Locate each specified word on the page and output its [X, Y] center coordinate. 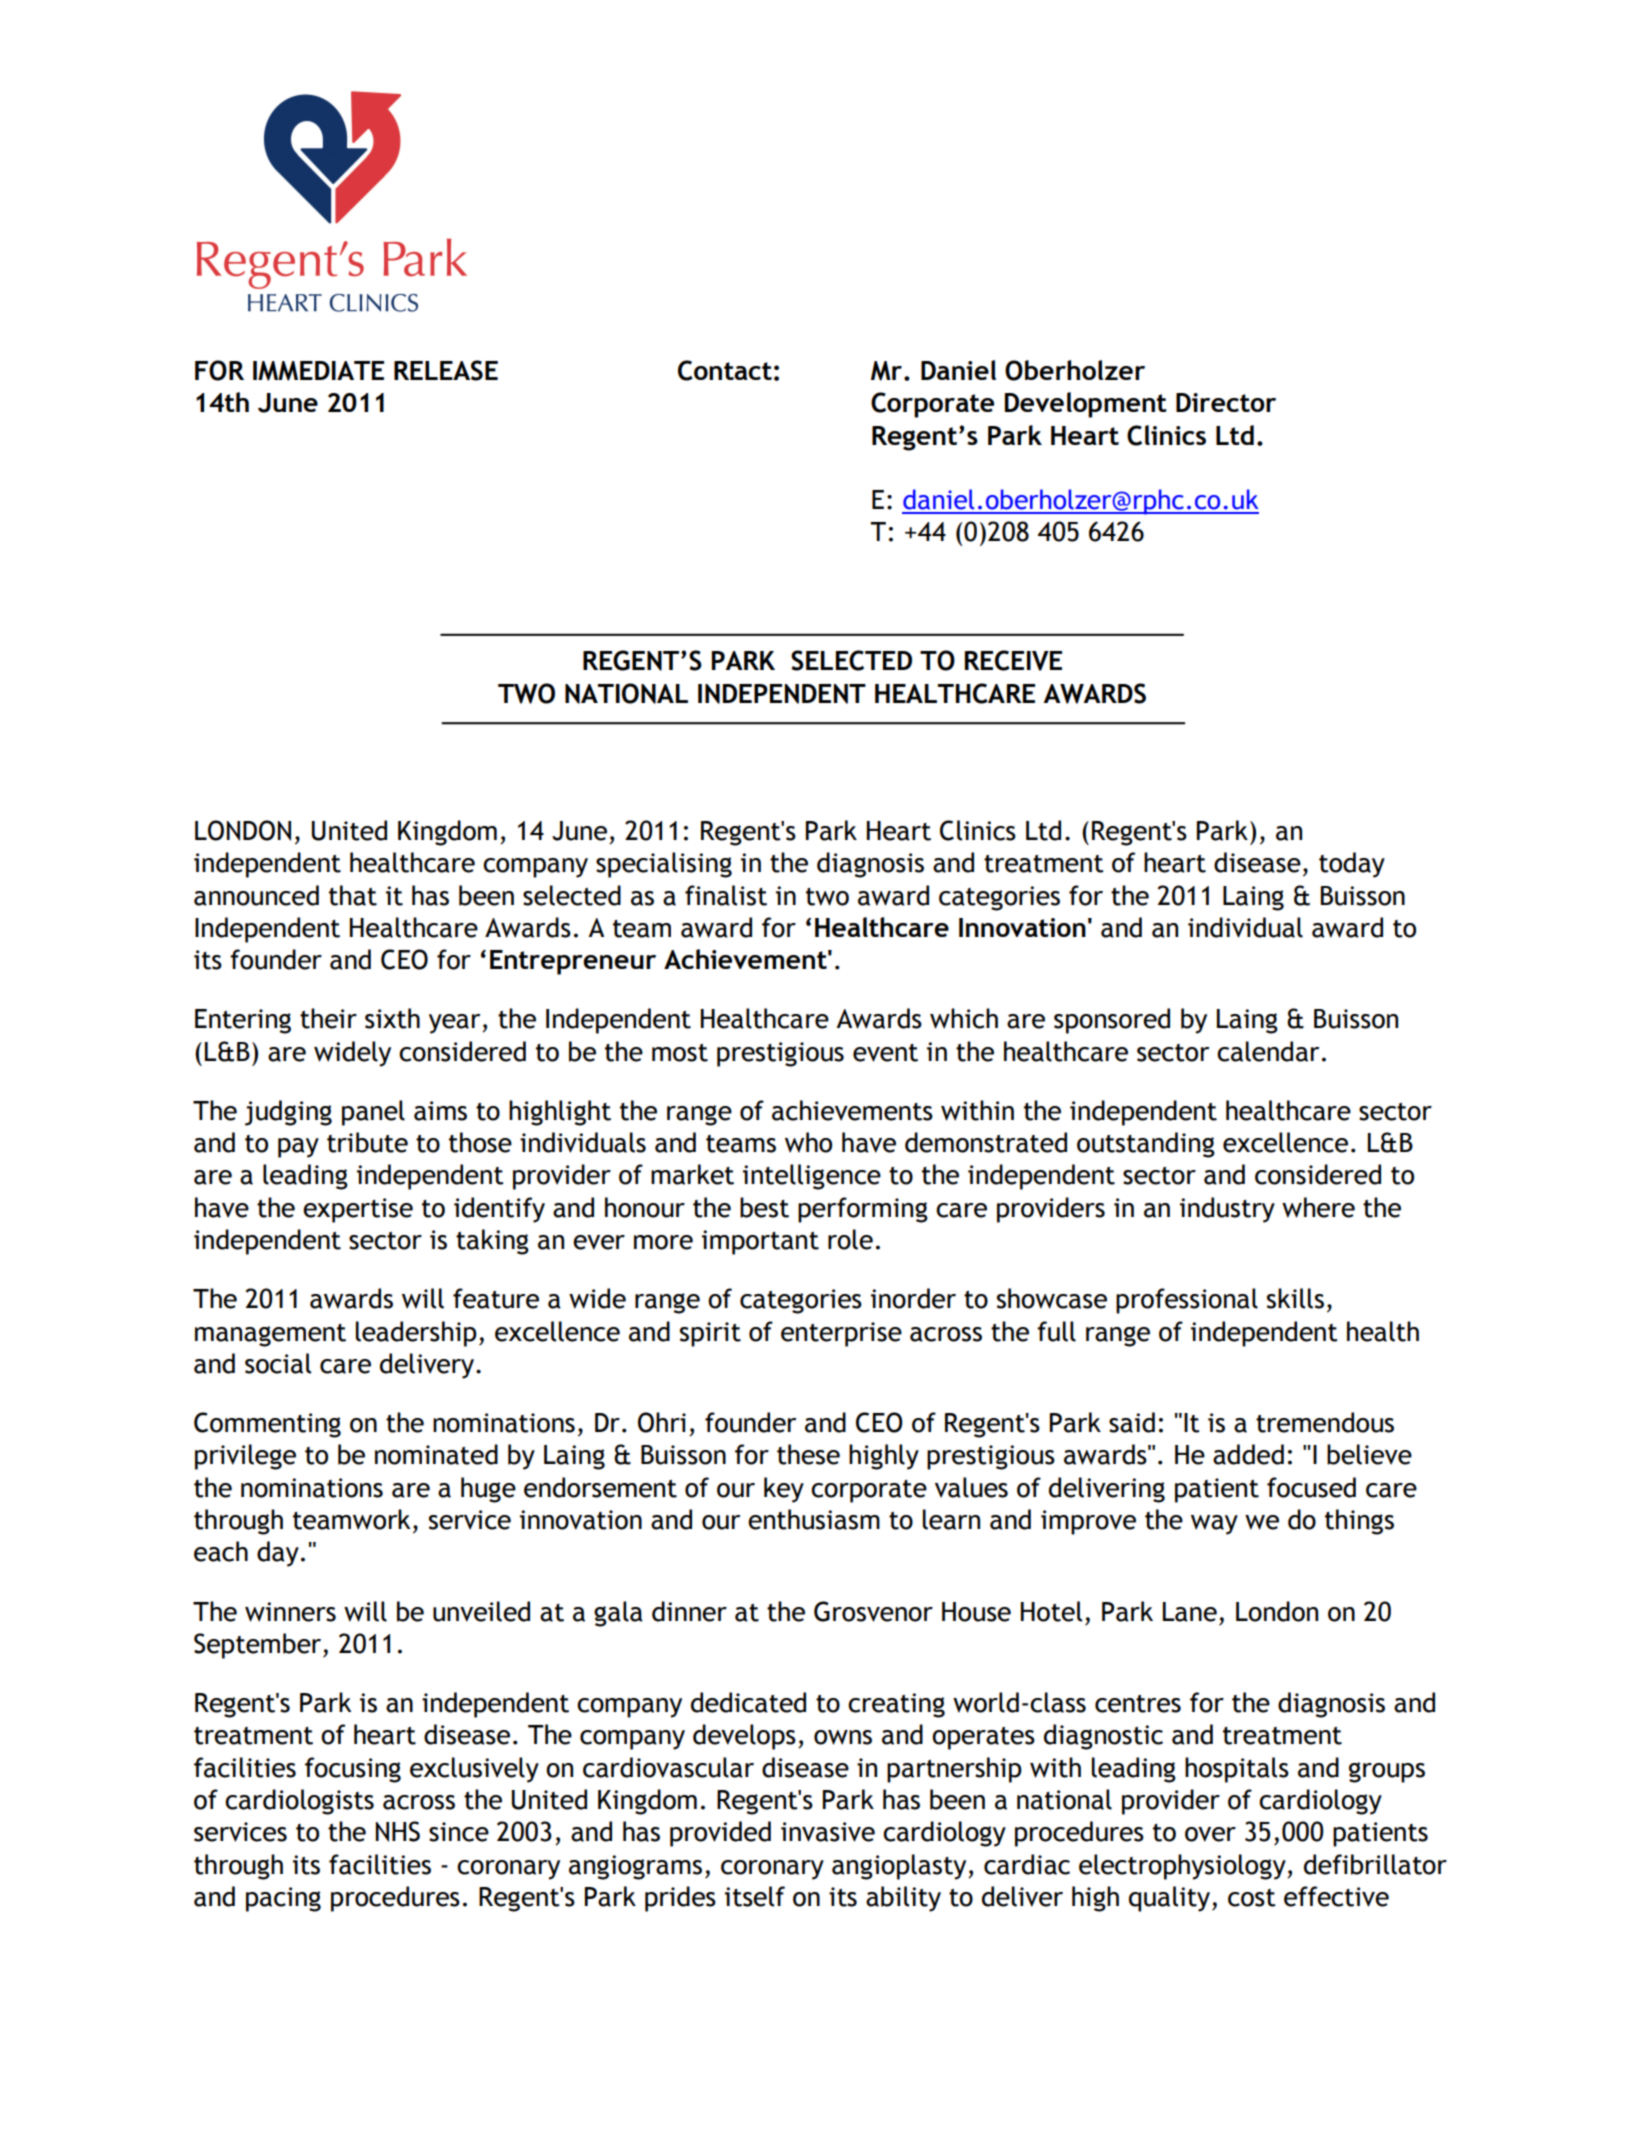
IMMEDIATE [318, 371]
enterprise [841, 1334]
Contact [725, 370]
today [1352, 865]
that [353, 895]
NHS [398, 1831]
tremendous [1325, 1422]
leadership [416, 1334]
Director [1226, 402]
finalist [726, 895]
